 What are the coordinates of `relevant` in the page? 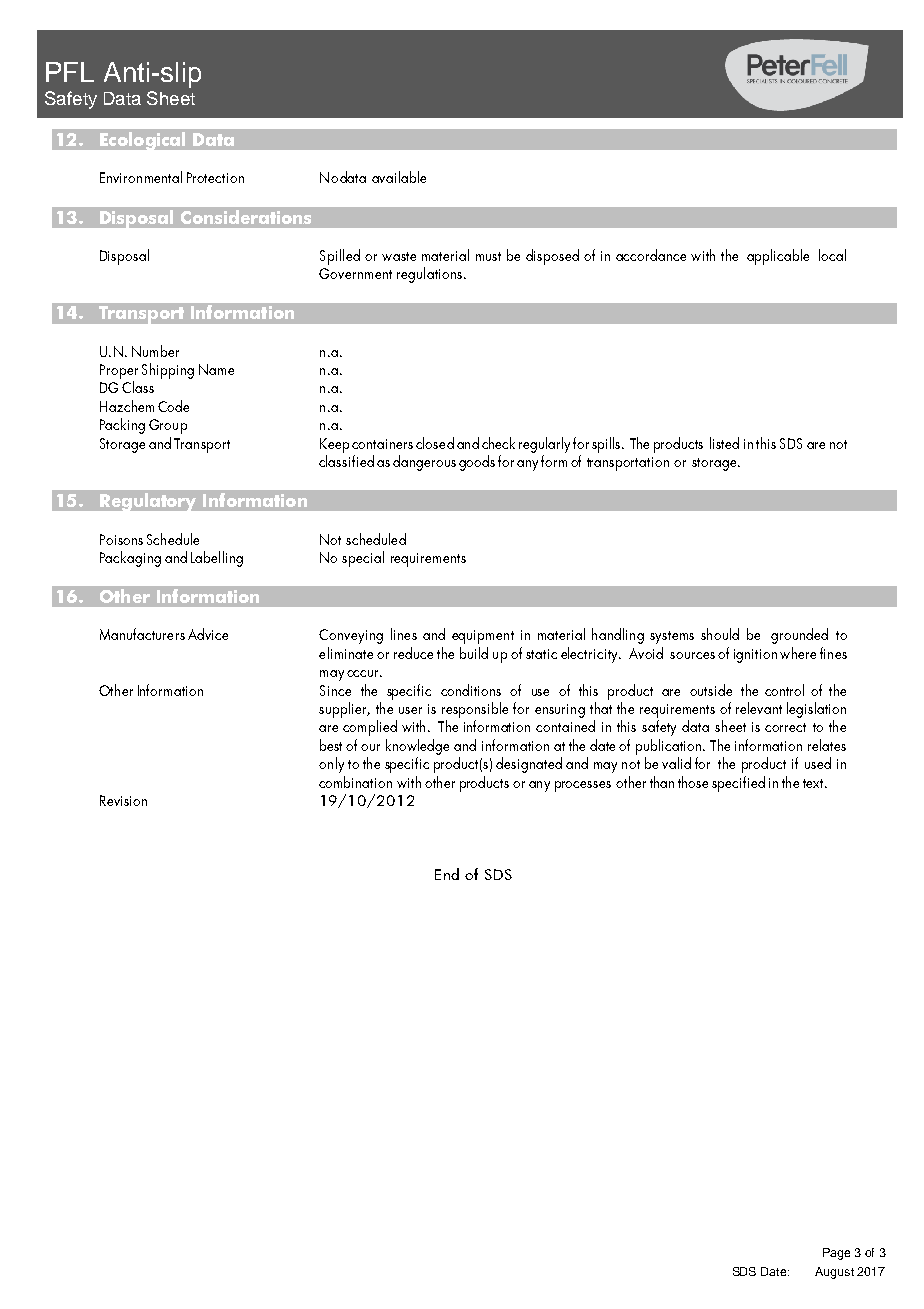 It's located at (759, 708).
